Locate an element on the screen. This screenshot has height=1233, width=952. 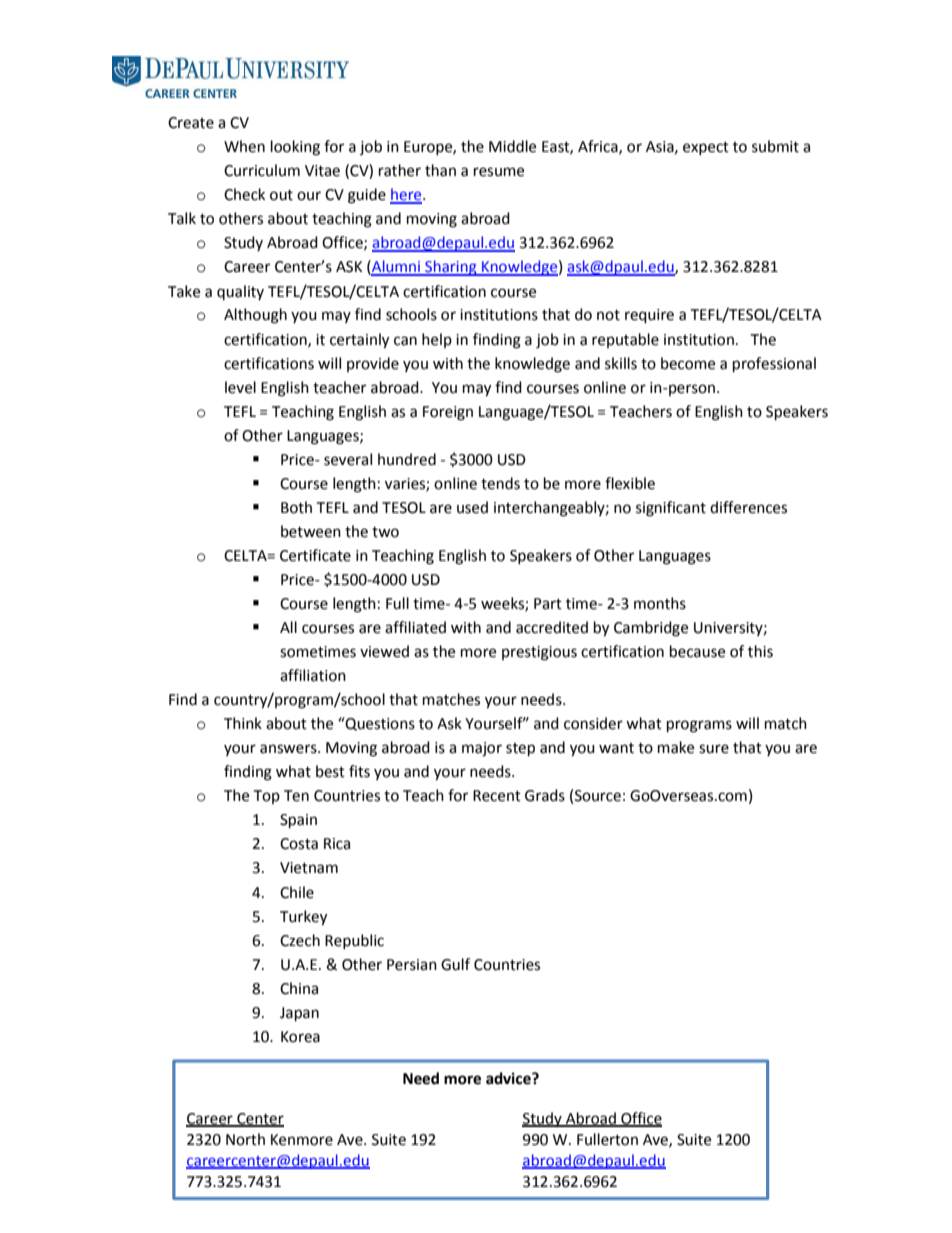
All is located at coordinates (288, 627).
